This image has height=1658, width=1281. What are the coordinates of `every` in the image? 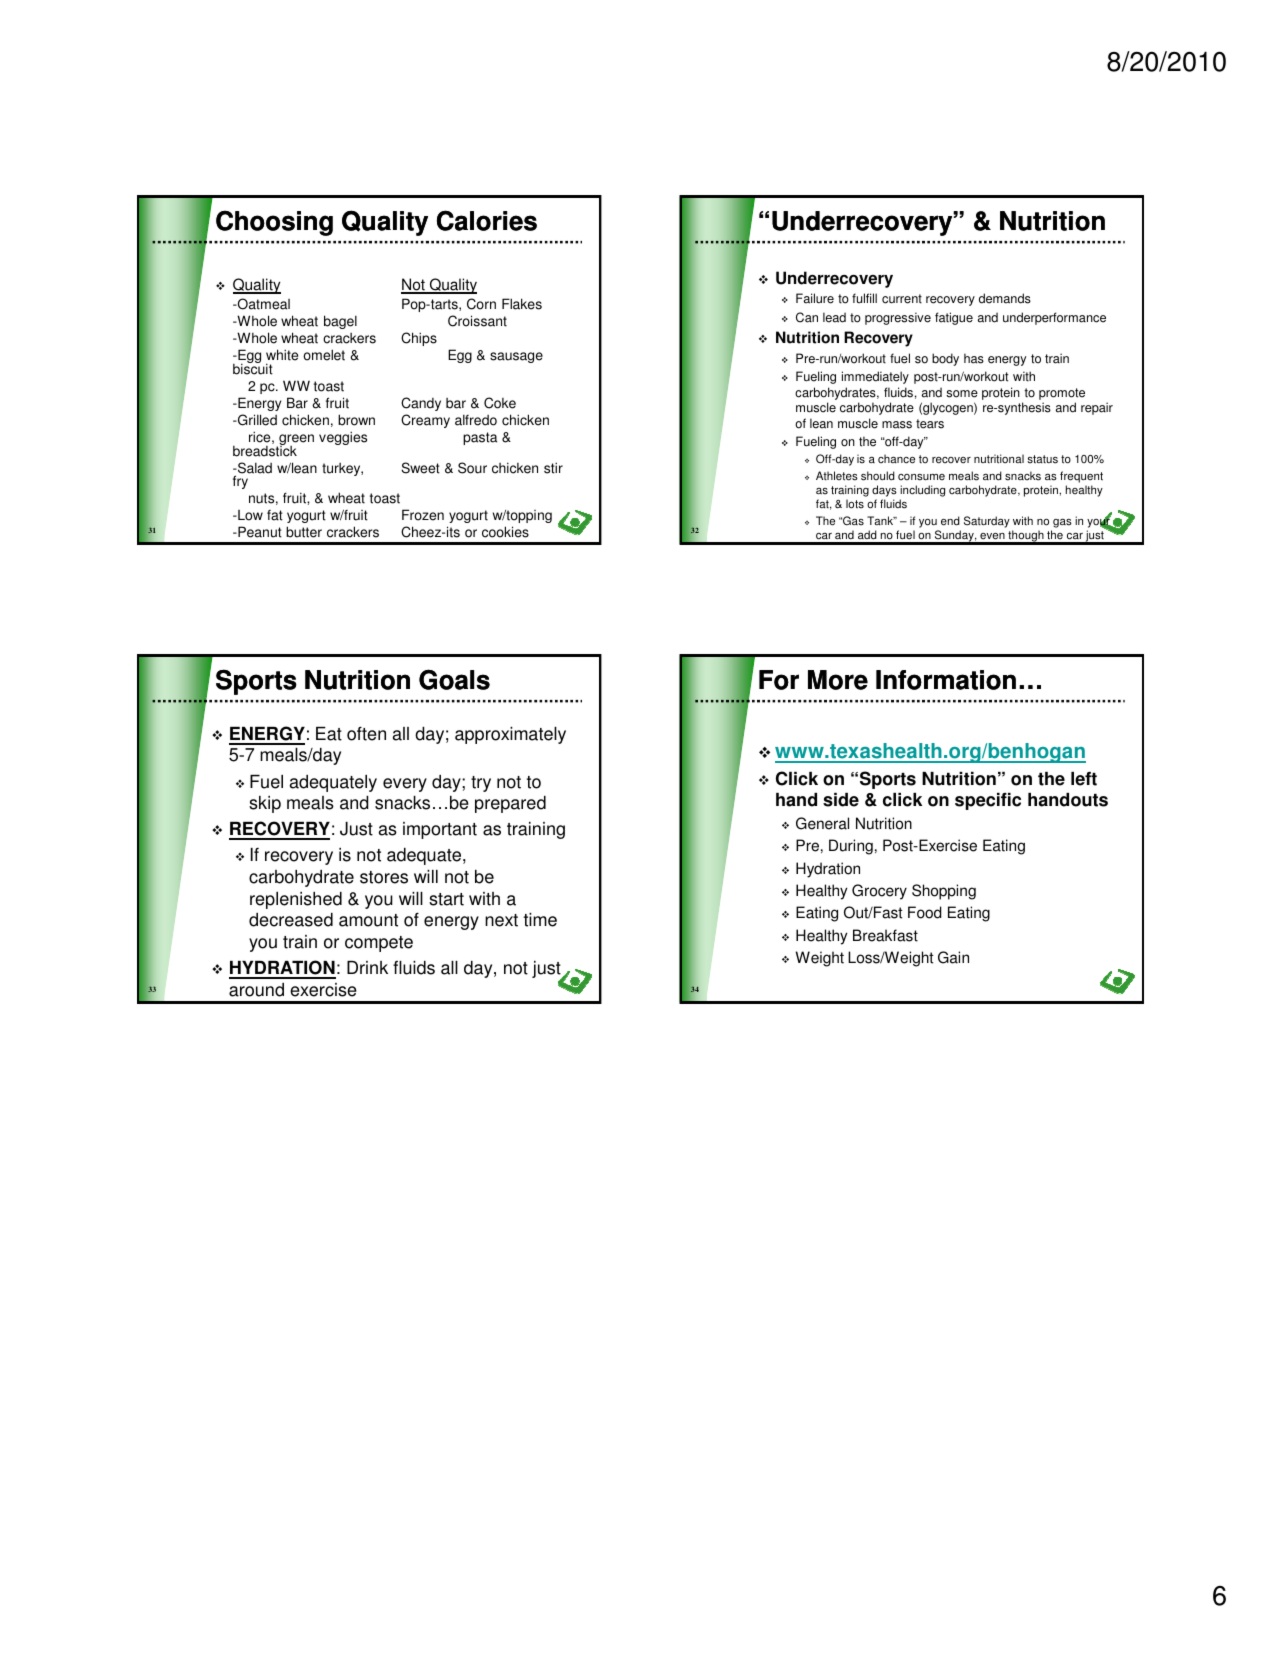 It's located at (405, 785).
